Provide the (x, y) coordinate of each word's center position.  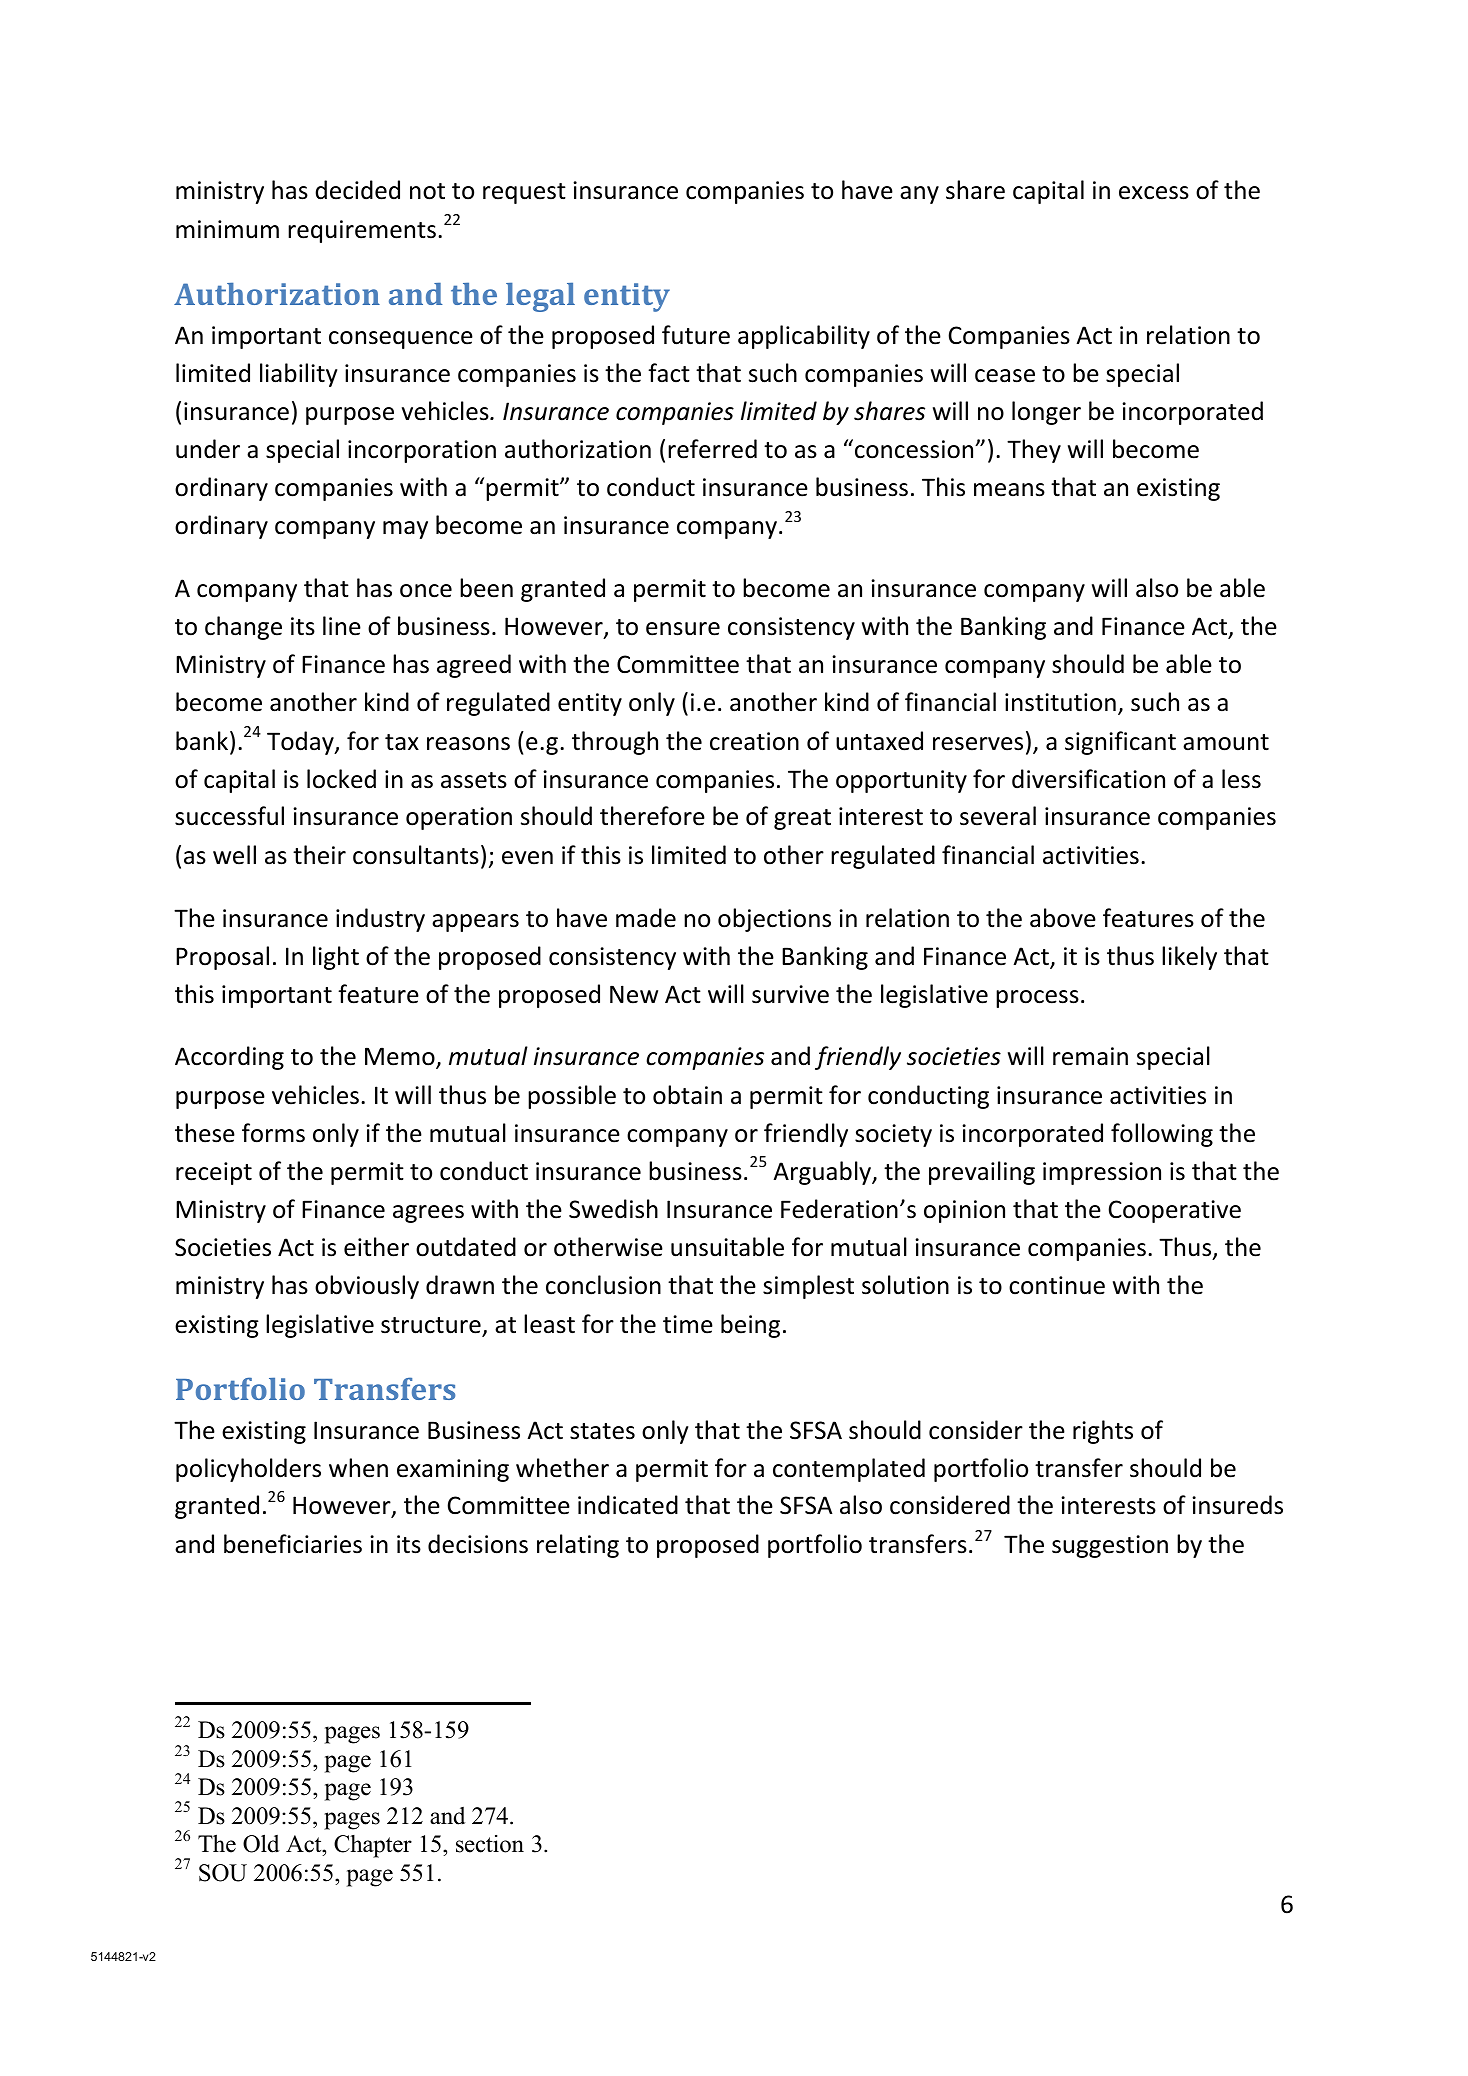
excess (1154, 193)
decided (357, 190)
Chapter (373, 1846)
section (490, 1844)
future (696, 335)
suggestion (1110, 1546)
